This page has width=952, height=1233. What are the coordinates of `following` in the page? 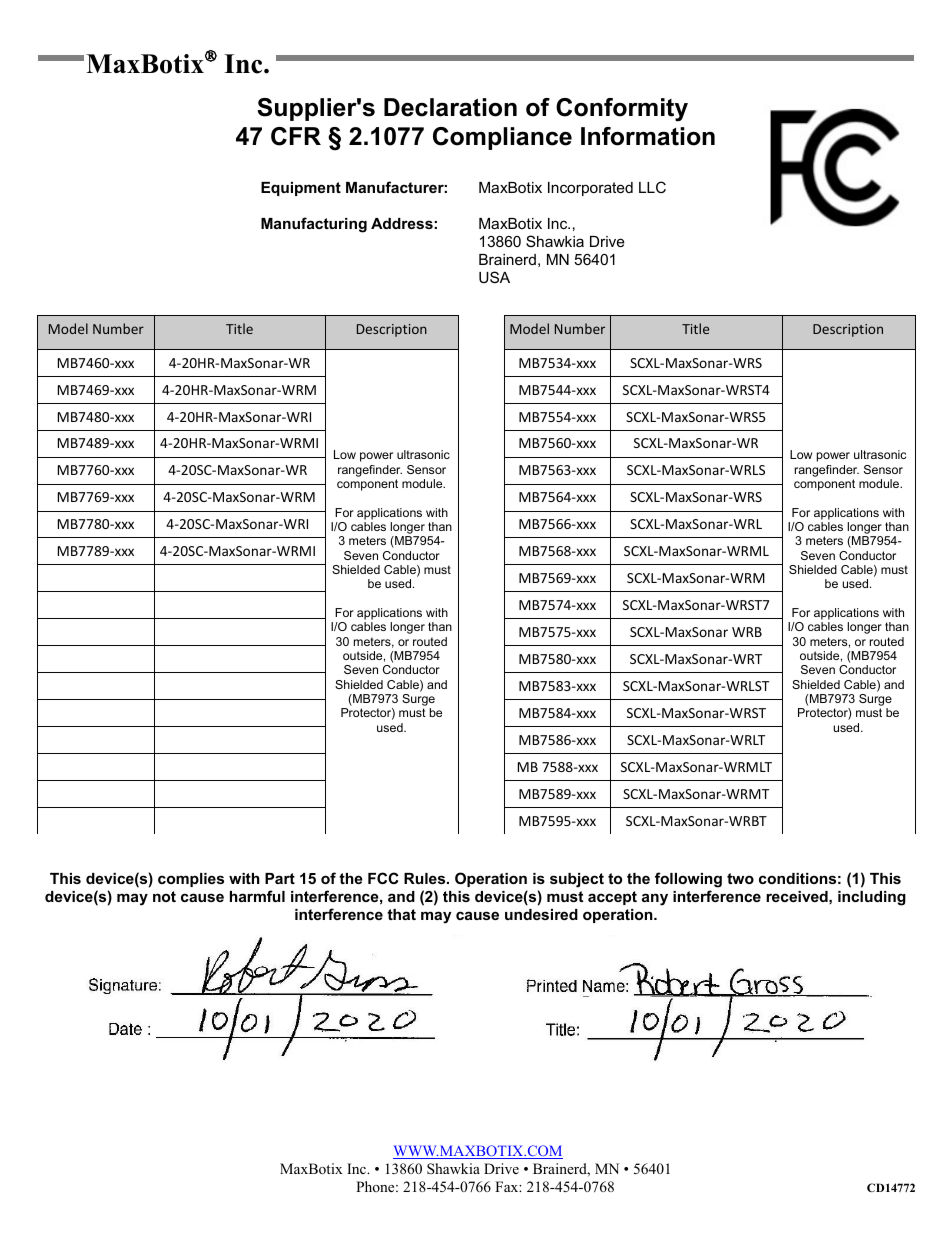 It's located at (688, 880).
